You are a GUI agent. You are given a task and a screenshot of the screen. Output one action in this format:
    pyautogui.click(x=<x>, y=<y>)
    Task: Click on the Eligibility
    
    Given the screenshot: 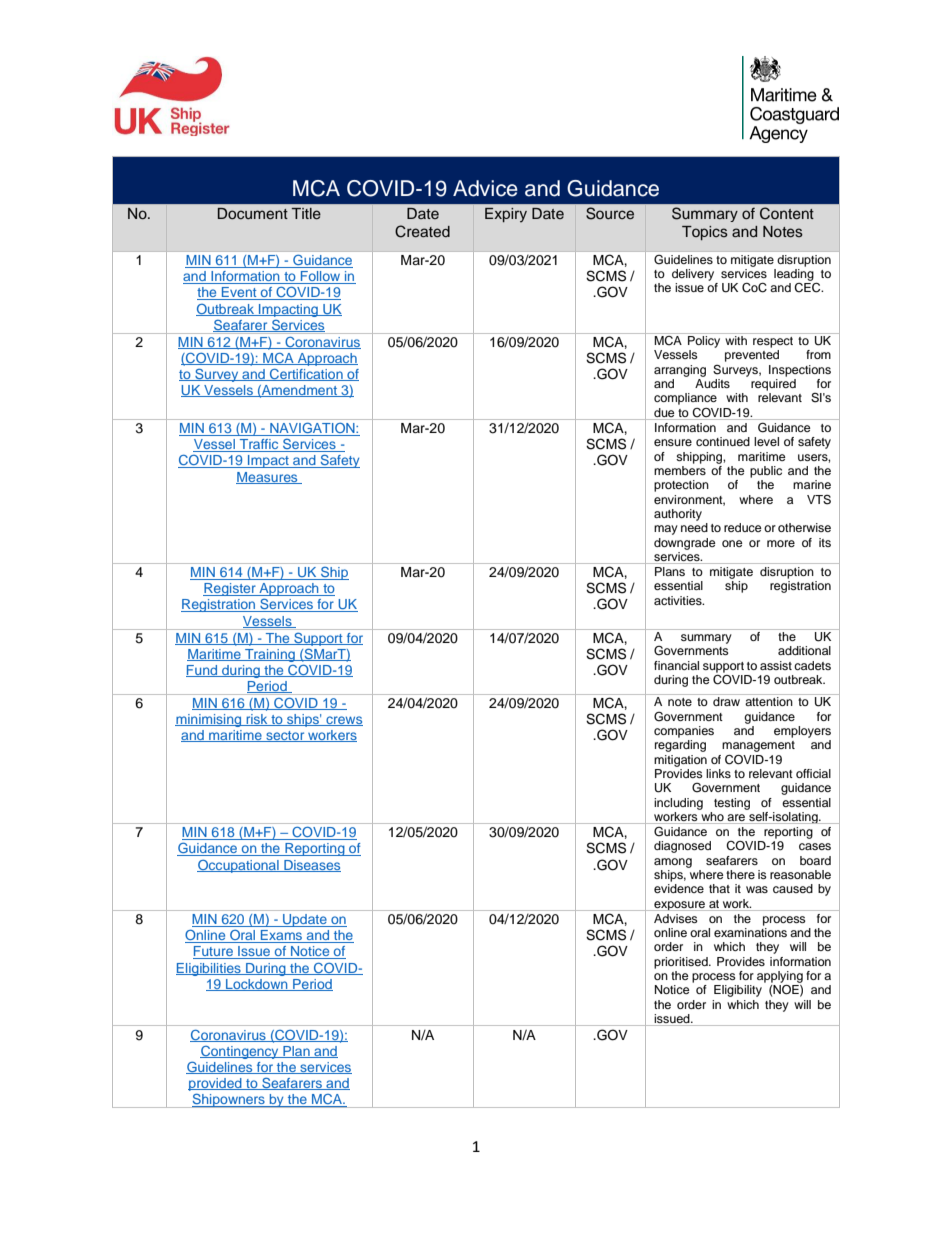 What is the action you would take?
    pyautogui.click(x=738, y=991)
